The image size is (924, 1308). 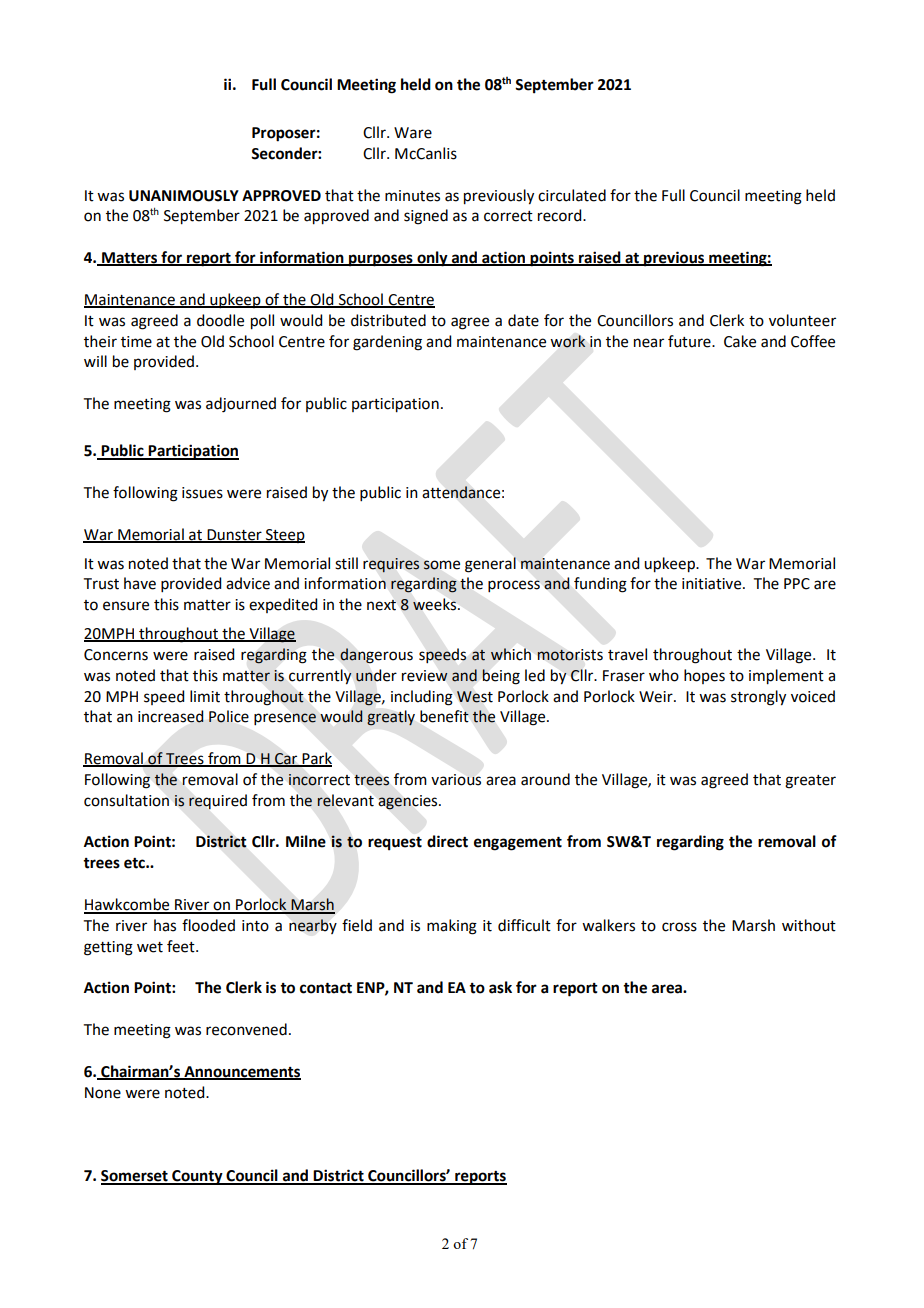 I want to click on UNANIMOUSLY, so click(x=184, y=196).
